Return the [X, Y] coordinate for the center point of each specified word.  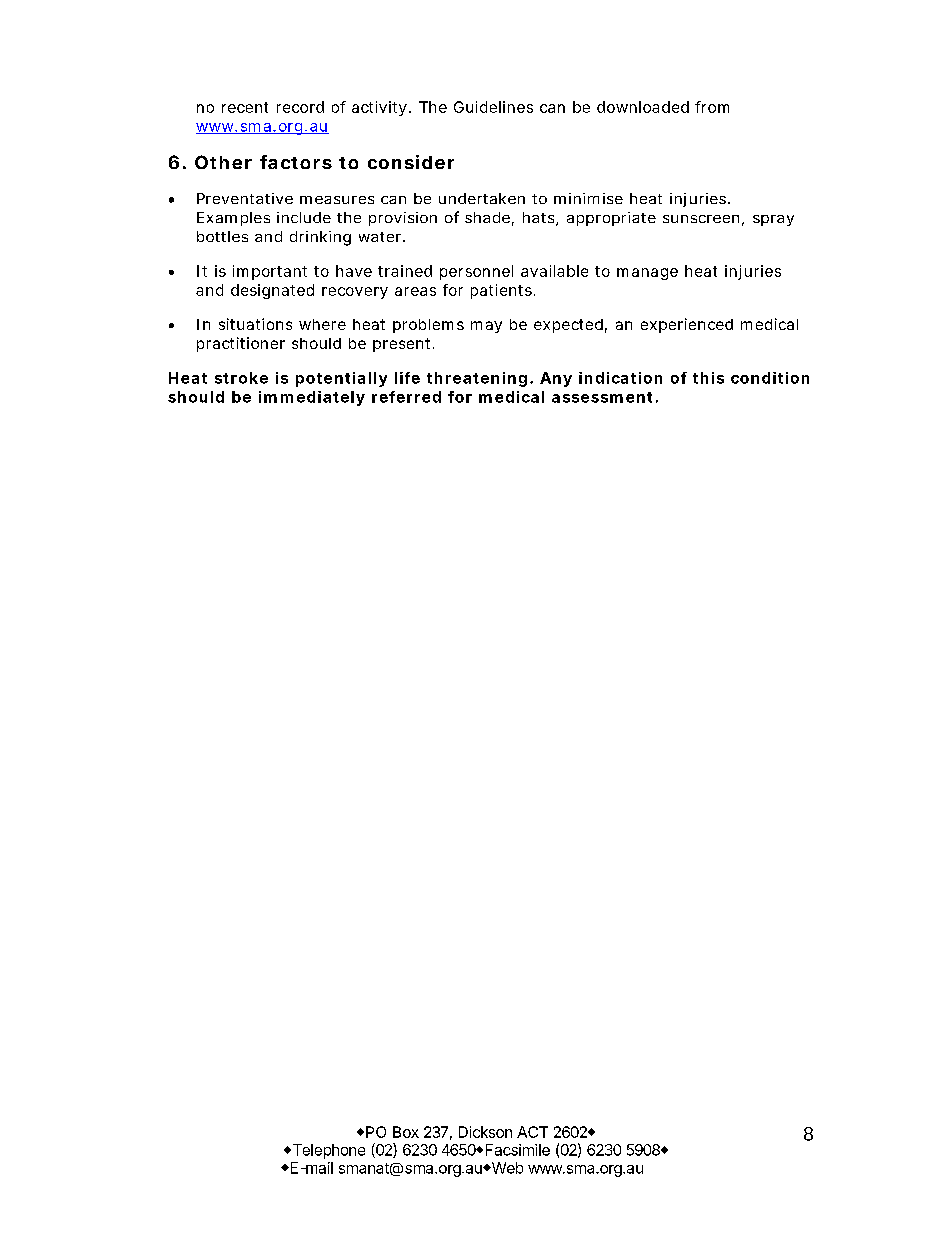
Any [556, 379]
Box [406, 1132]
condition [770, 378]
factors [296, 162]
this [708, 378]
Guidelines [493, 107]
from [712, 107]
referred [406, 397]
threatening [477, 379]
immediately [312, 398]
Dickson [485, 1132]
